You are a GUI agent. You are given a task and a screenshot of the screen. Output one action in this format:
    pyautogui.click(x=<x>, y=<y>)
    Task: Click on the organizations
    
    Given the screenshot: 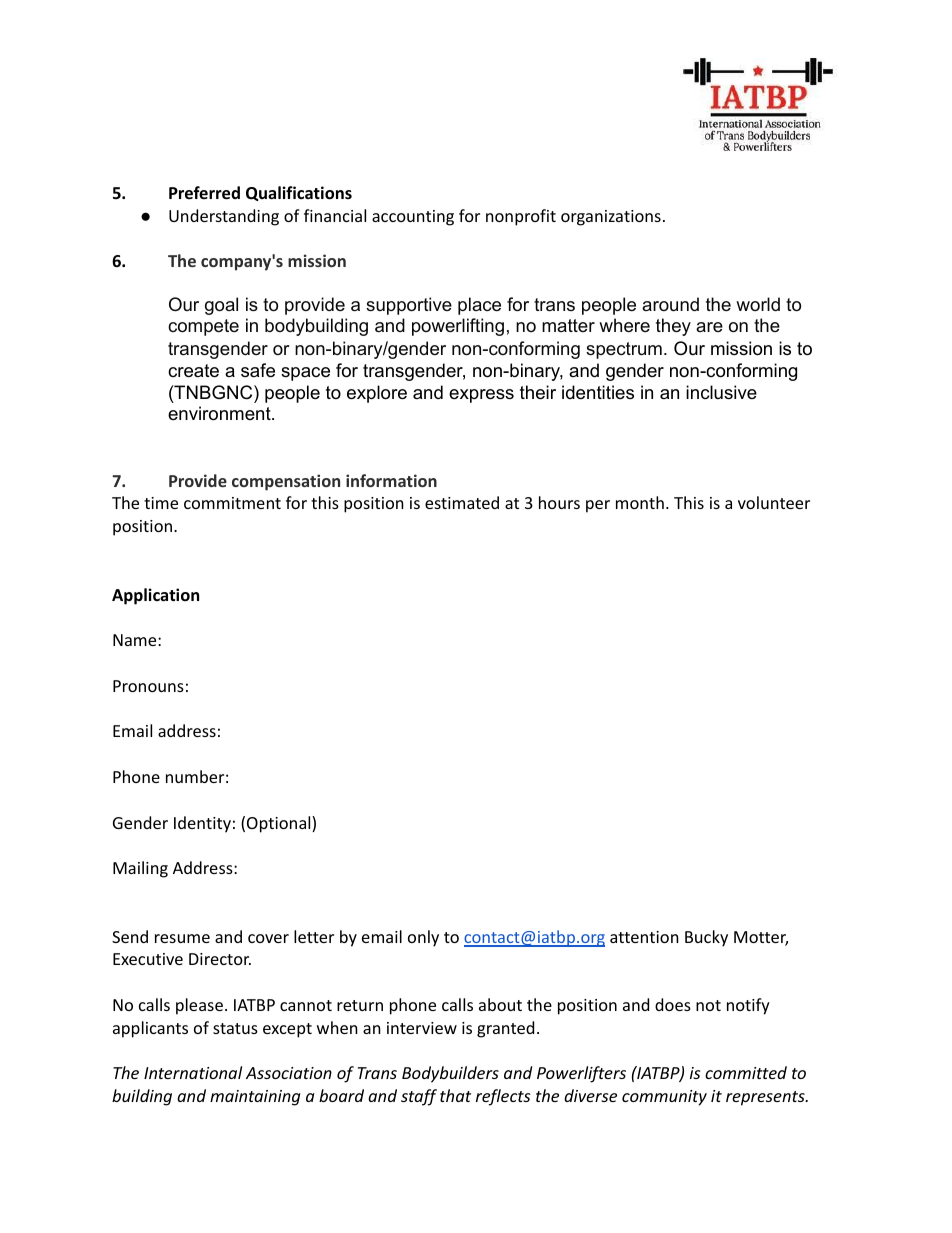 What is the action you would take?
    pyautogui.click(x=611, y=218)
